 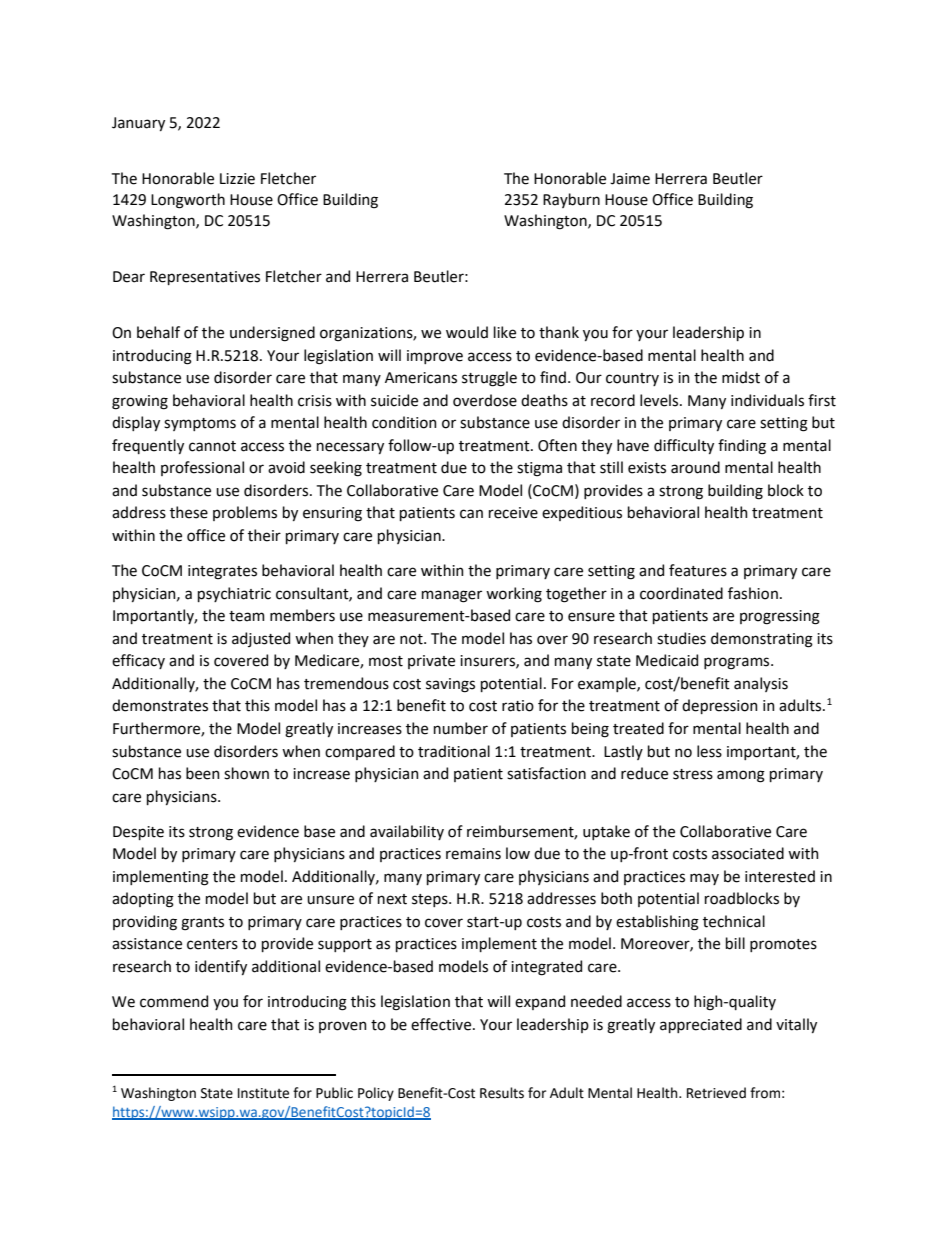 What do you see at coordinates (753, 593) in the screenshot?
I see `fashion` at bounding box center [753, 593].
